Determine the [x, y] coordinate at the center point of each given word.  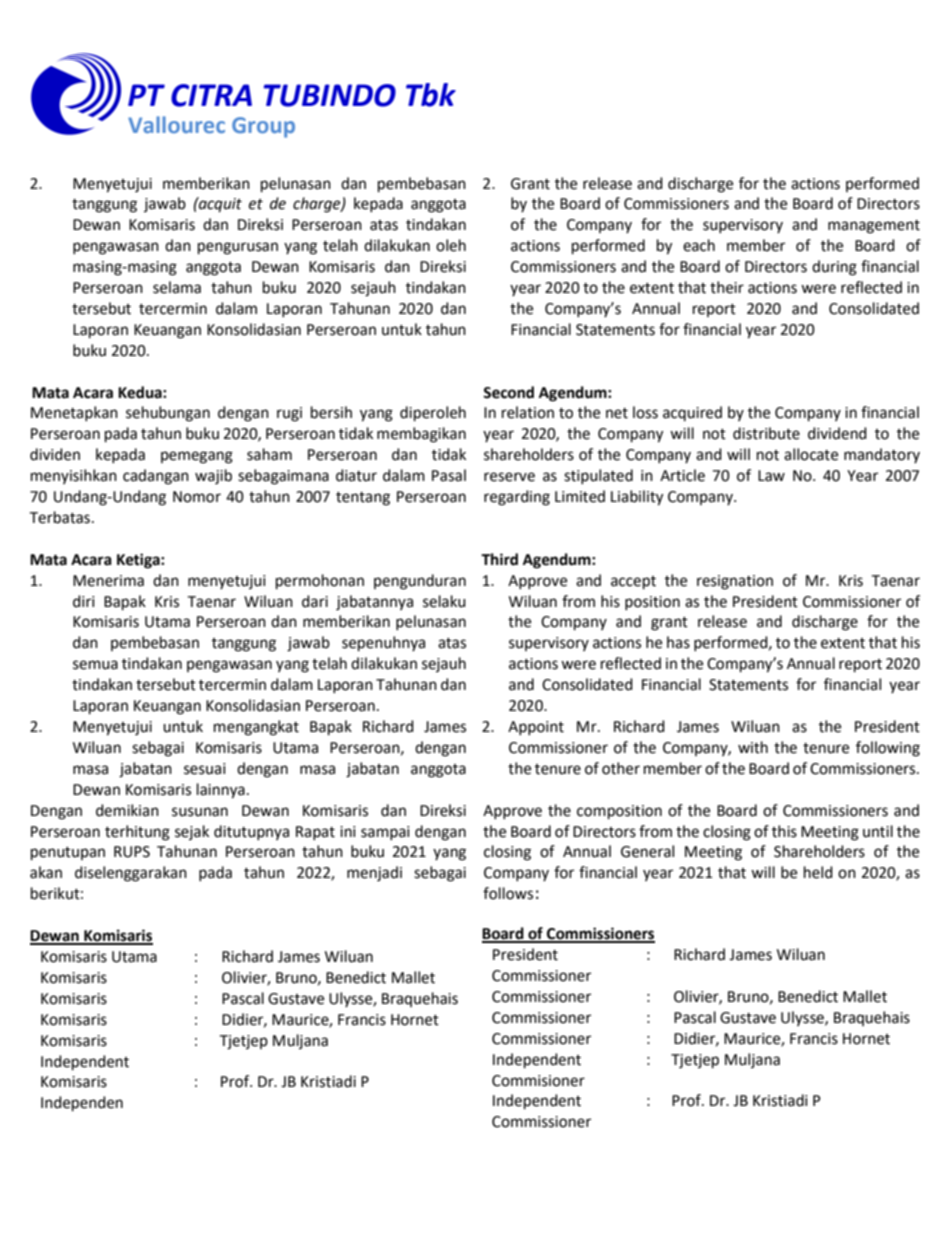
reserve [509, 477]
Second [508, 392]
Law [771, 476]
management [874, 227]
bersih [331, 412]
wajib [213, 477]
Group [263, 127]
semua [95, 665]
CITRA [211, 95]
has [678, 642]
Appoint [536, 728]
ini [348, 831]
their [727, 287]
